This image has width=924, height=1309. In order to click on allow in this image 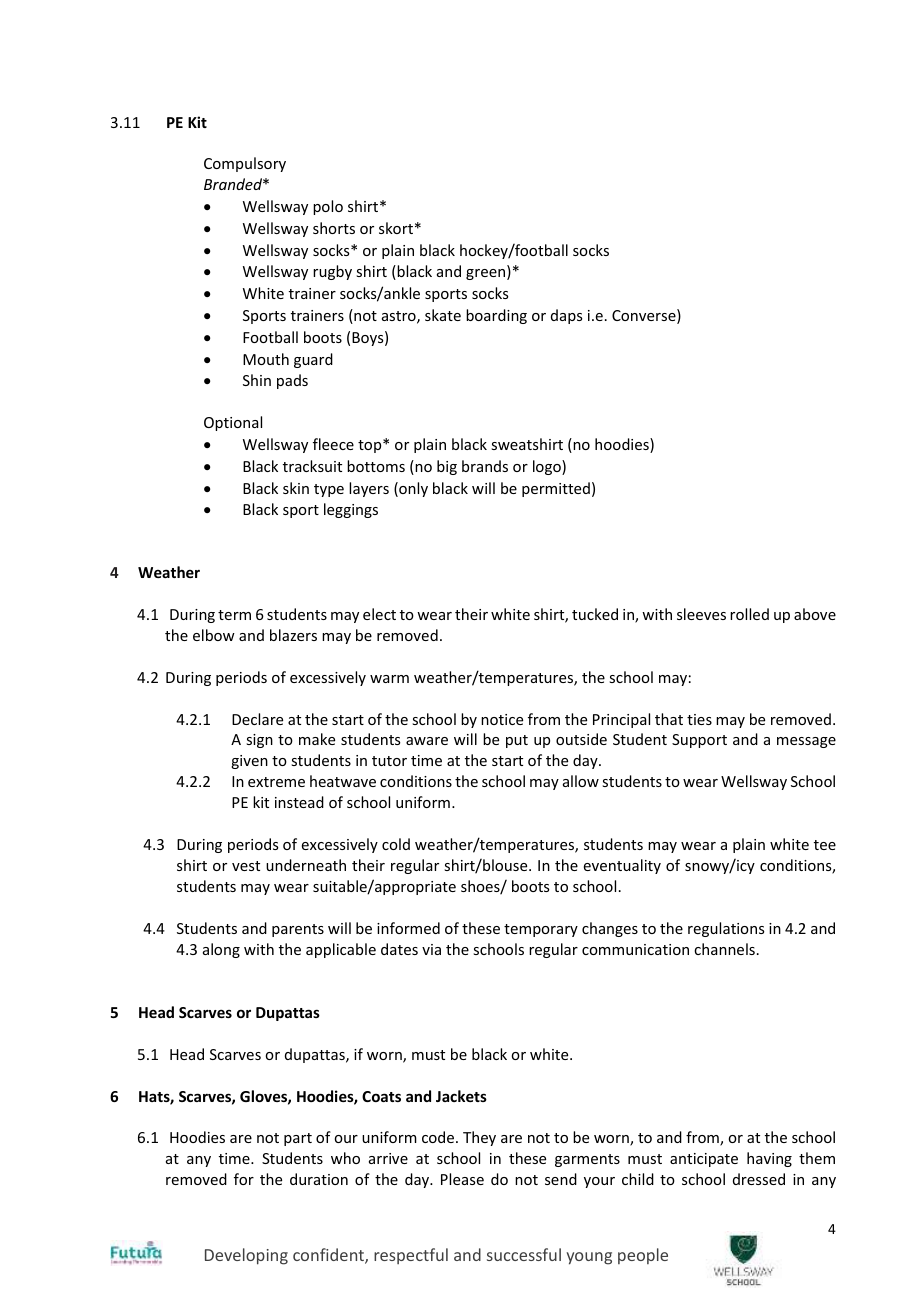, I will do `click(581, 781)`.
